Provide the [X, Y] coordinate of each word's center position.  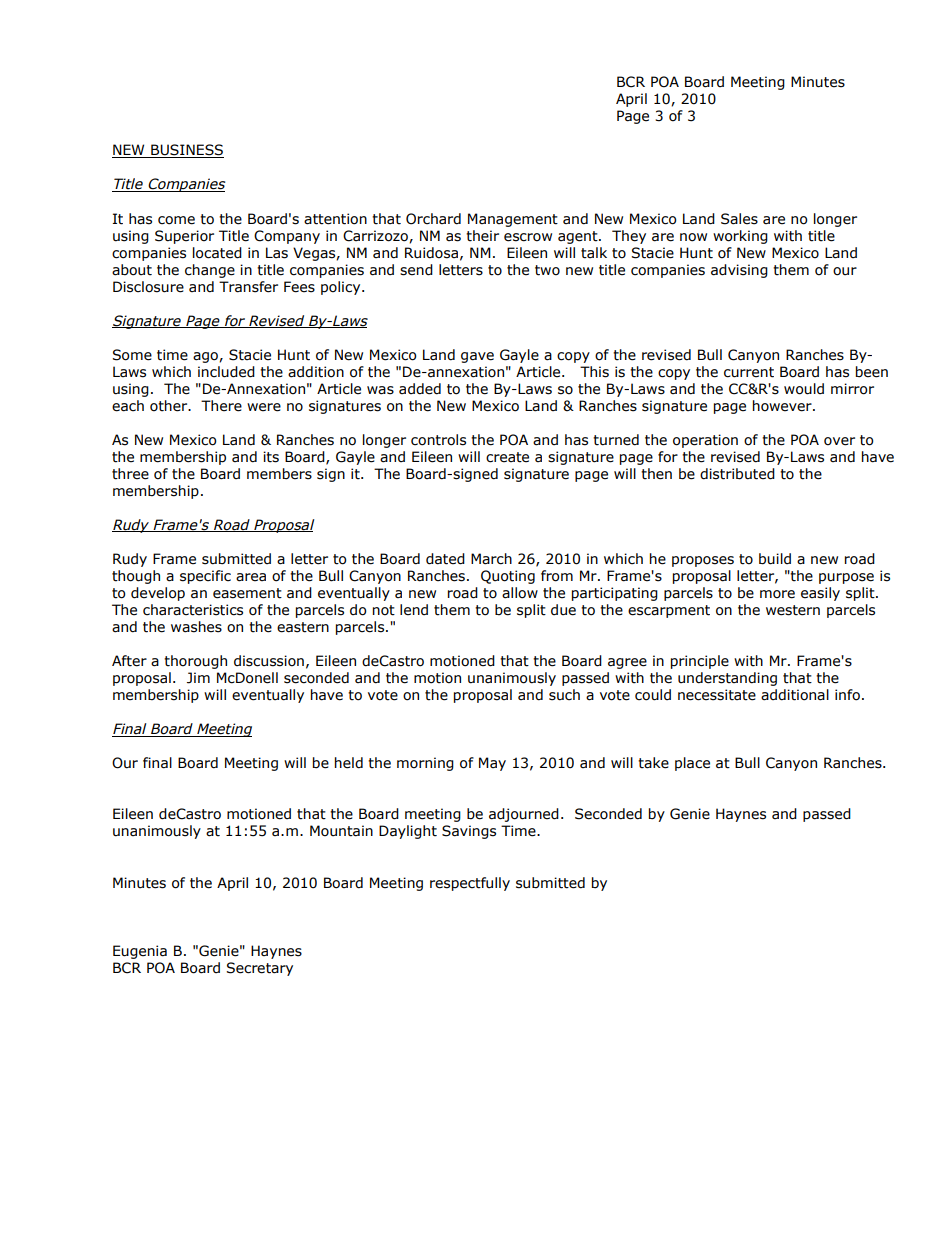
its [271, 457]
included [226, 372]
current [749, 372]
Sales [739, 219]
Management [513, 220]
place [692, 764]
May [492, 764]
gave [477, 357]
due [563, 610]
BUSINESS [186, 151]
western [793, 610]
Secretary [259, 969]
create [507, 457]
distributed [737, 474]
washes [196, 627]
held [349, 763]
